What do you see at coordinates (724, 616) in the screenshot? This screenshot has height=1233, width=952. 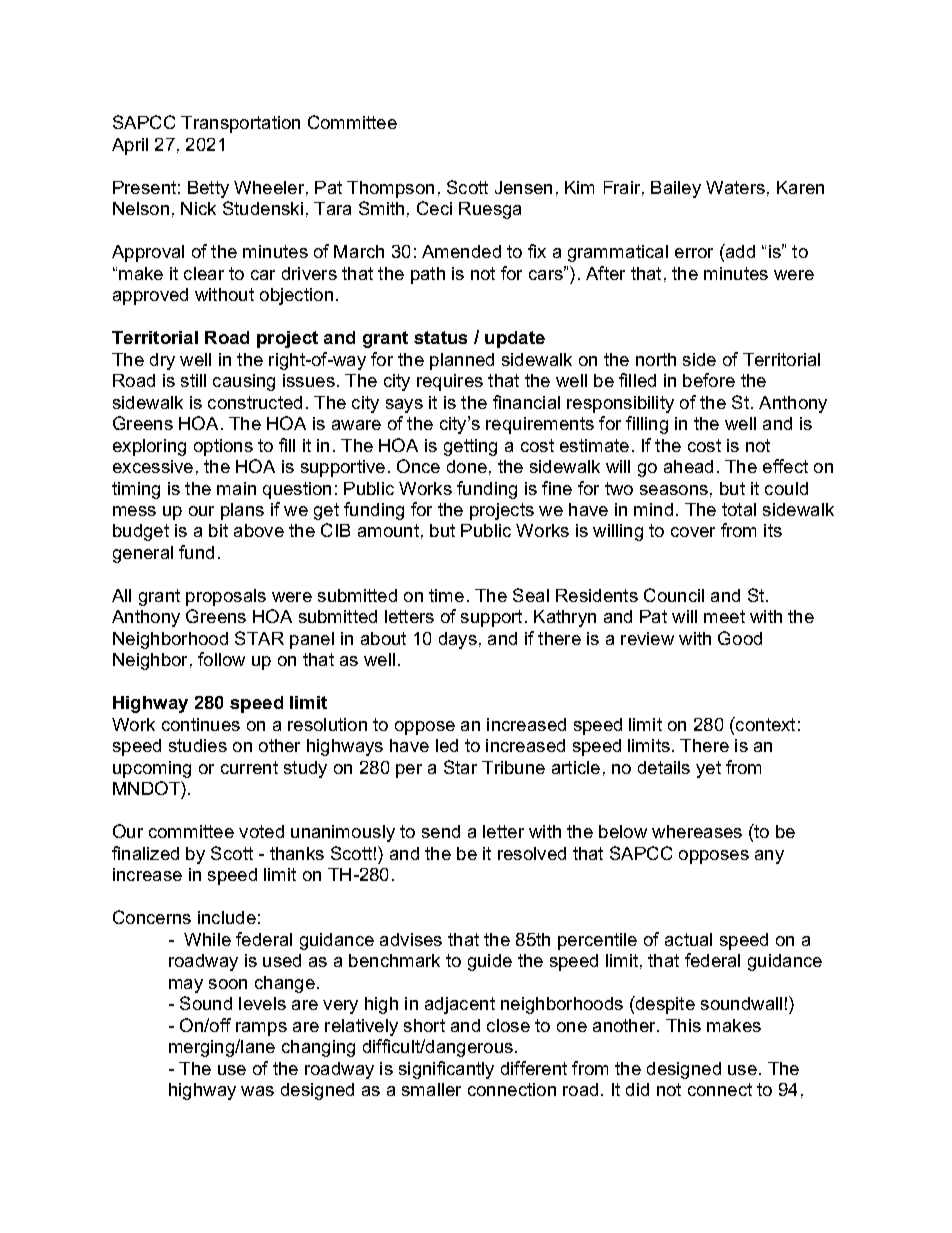 I see `meet` at bounding box center [724, 616].
